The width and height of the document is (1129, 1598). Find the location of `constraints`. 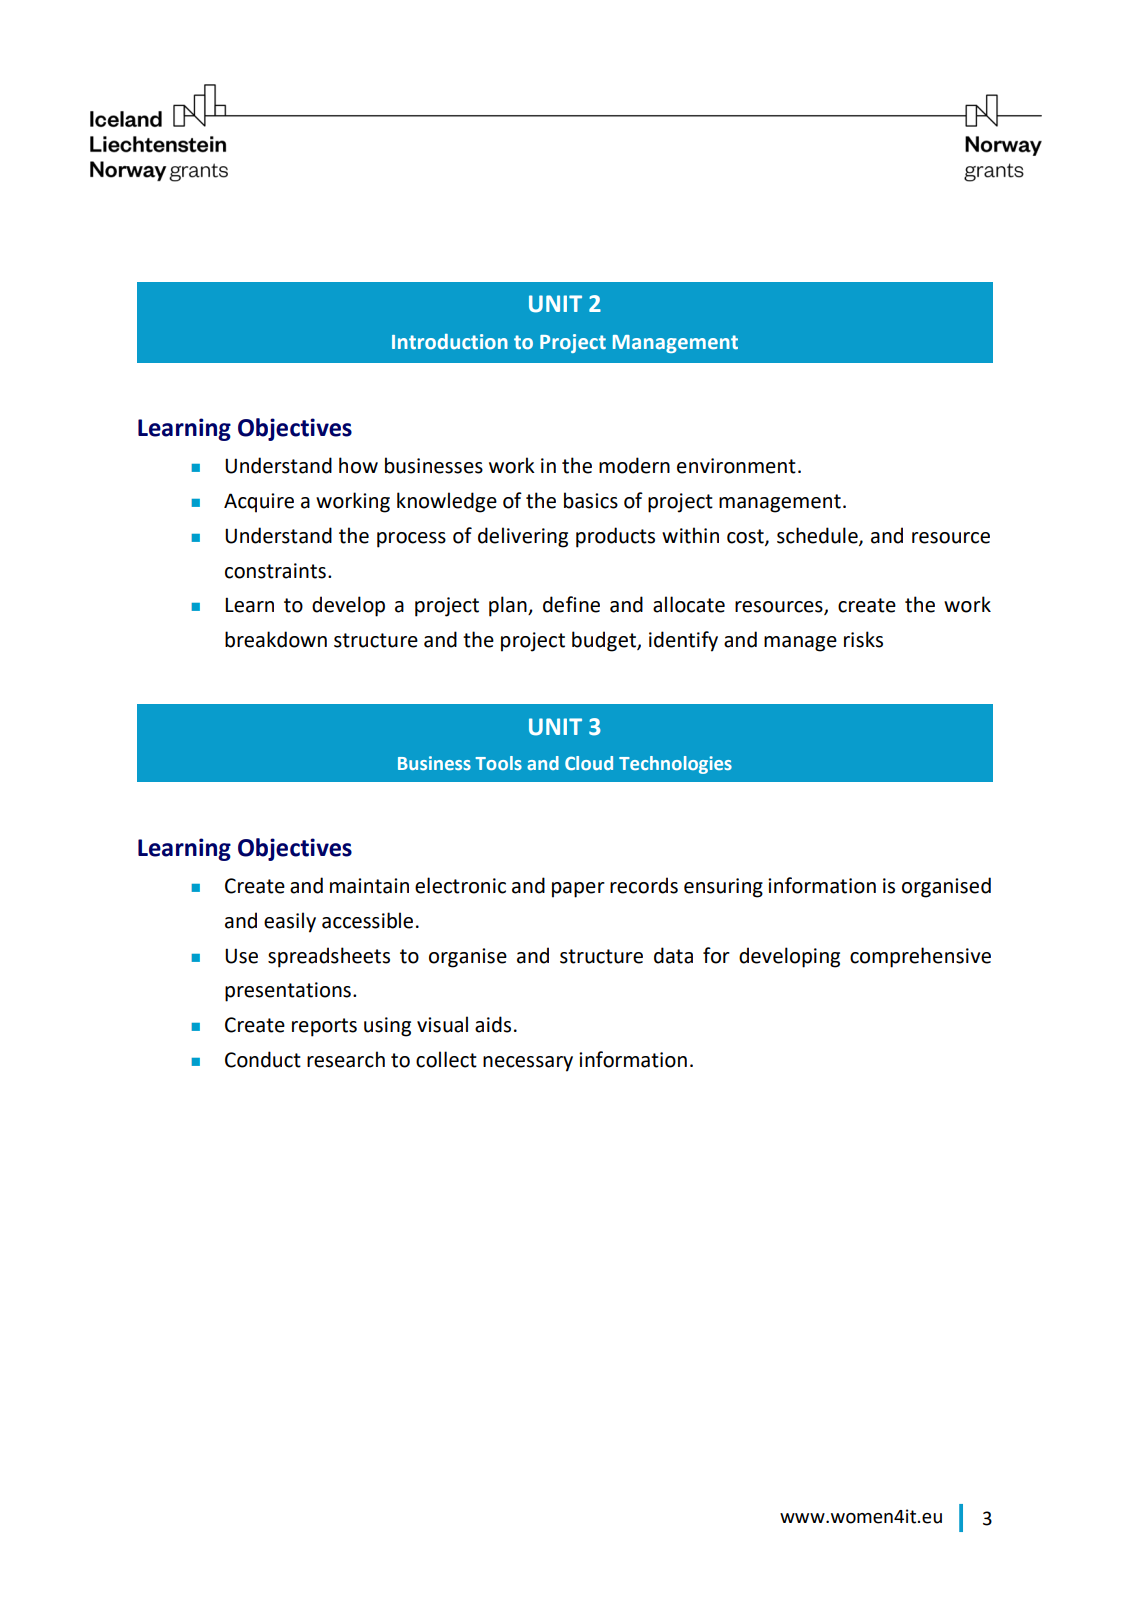

constraints is located at coordinates (275, 571).
